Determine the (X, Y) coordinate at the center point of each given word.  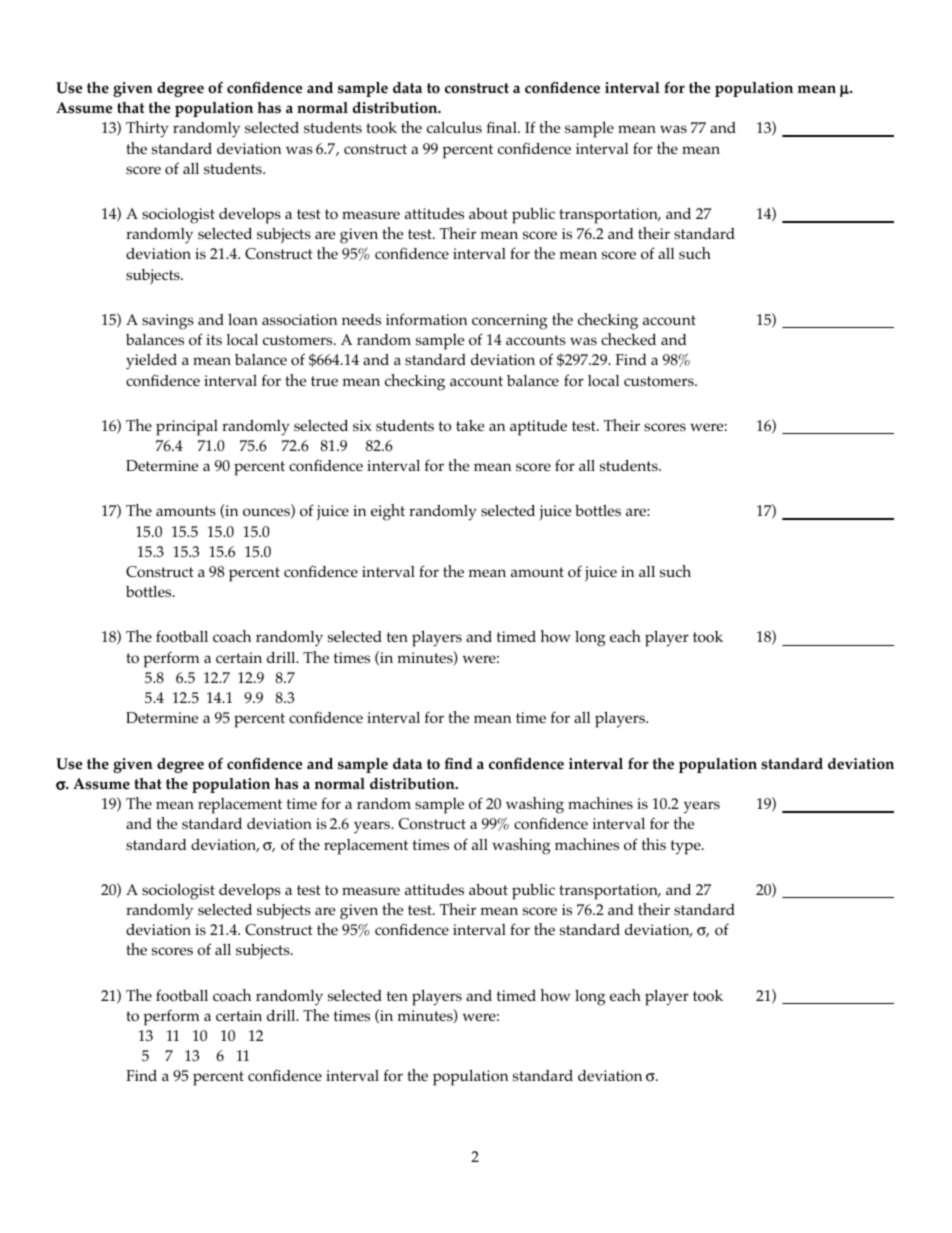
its (214, 340)
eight (388, 512)
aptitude (538, 428)
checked (628, 339)
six (362, 426)
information (427, 319)
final (503, 127)
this (654, 844)
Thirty (147, 129)
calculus (454, 128)
